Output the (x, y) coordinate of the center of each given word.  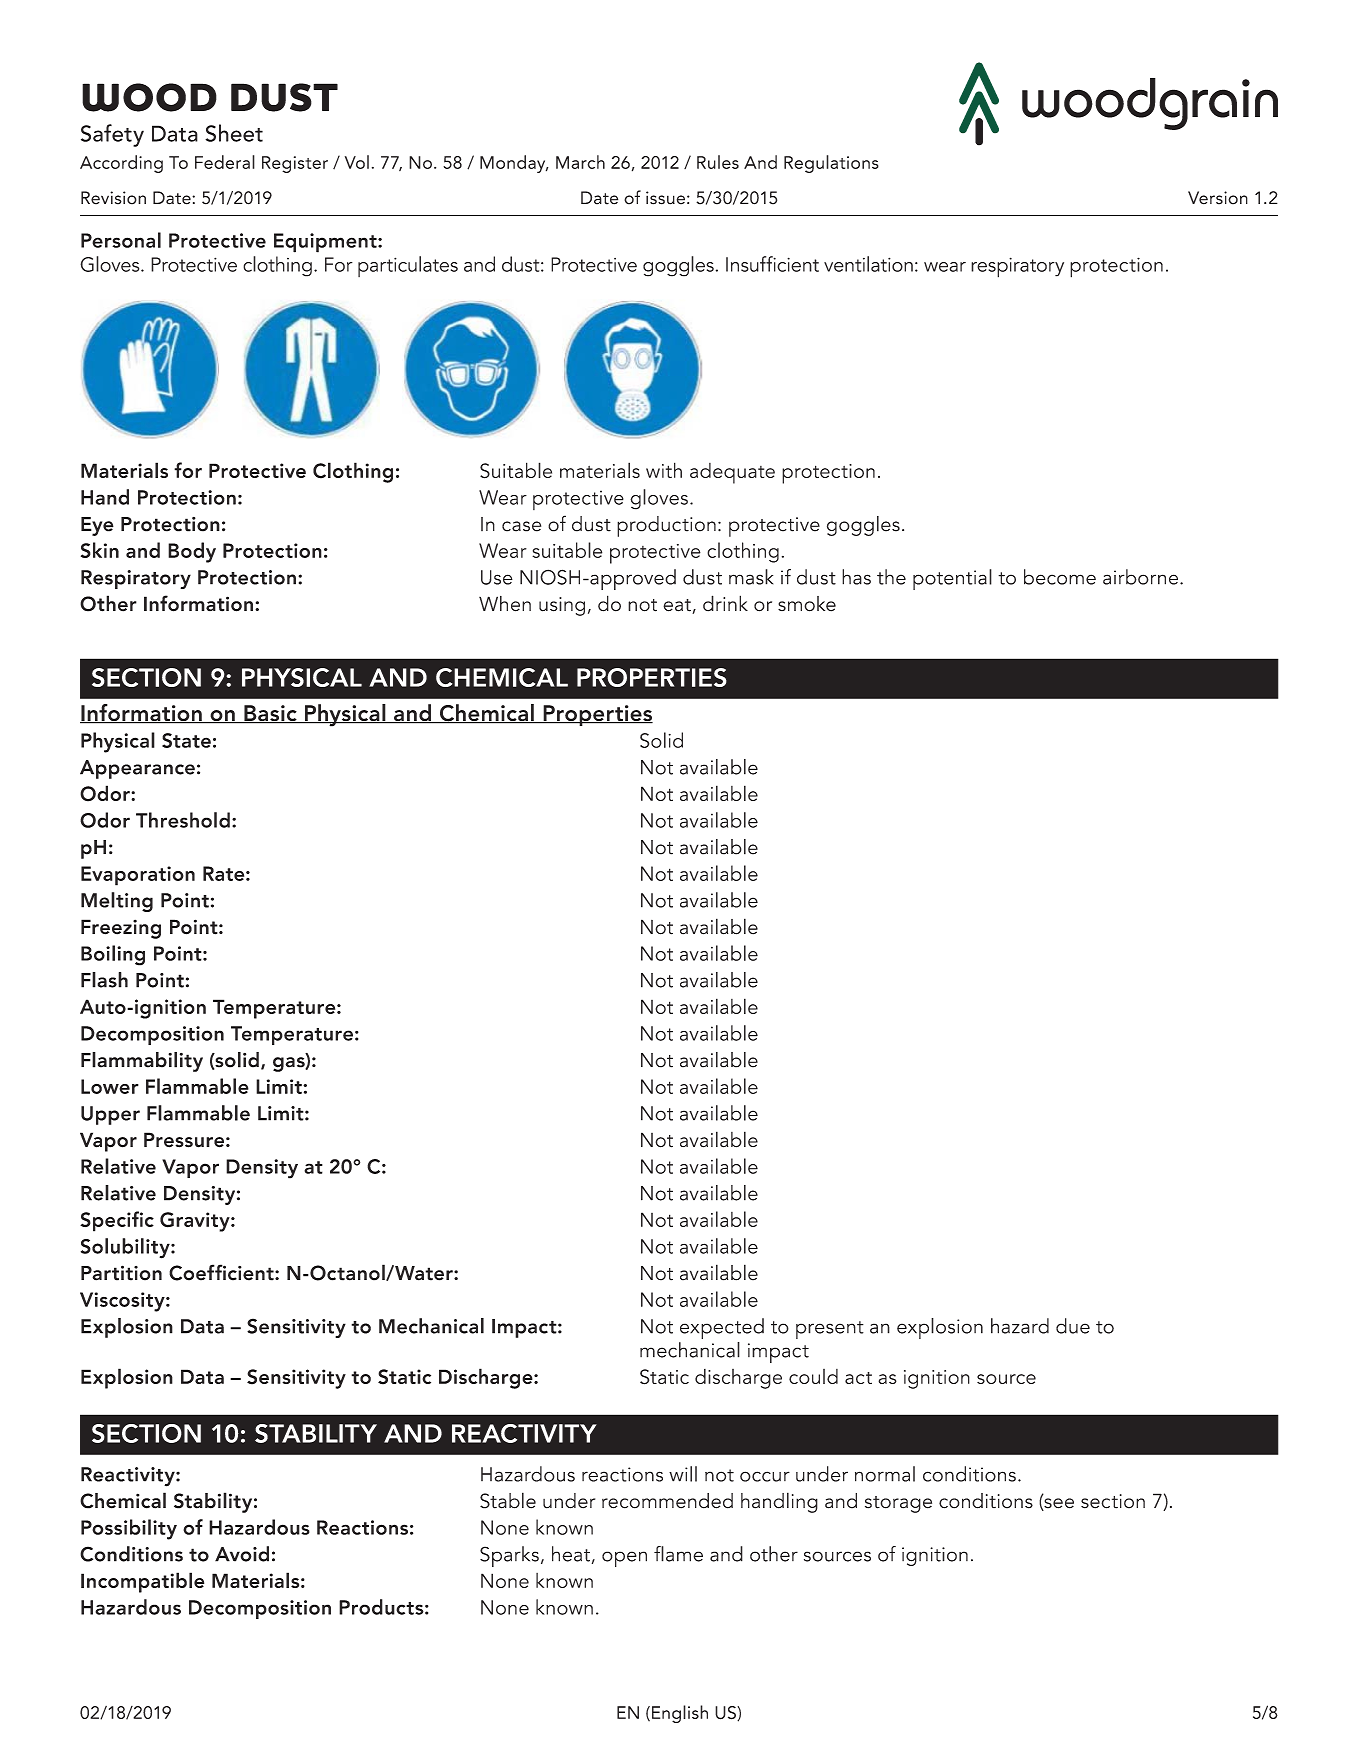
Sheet (234, 133)
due (1073, 1326)
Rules (718, 162)
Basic (270, 714)
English (680, 1714)
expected (722, 1328)
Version (1218, 198)
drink (725, 603)
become (1060, 577)
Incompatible (142, 1582)
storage (898, 1504)
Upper (110, 1115)
